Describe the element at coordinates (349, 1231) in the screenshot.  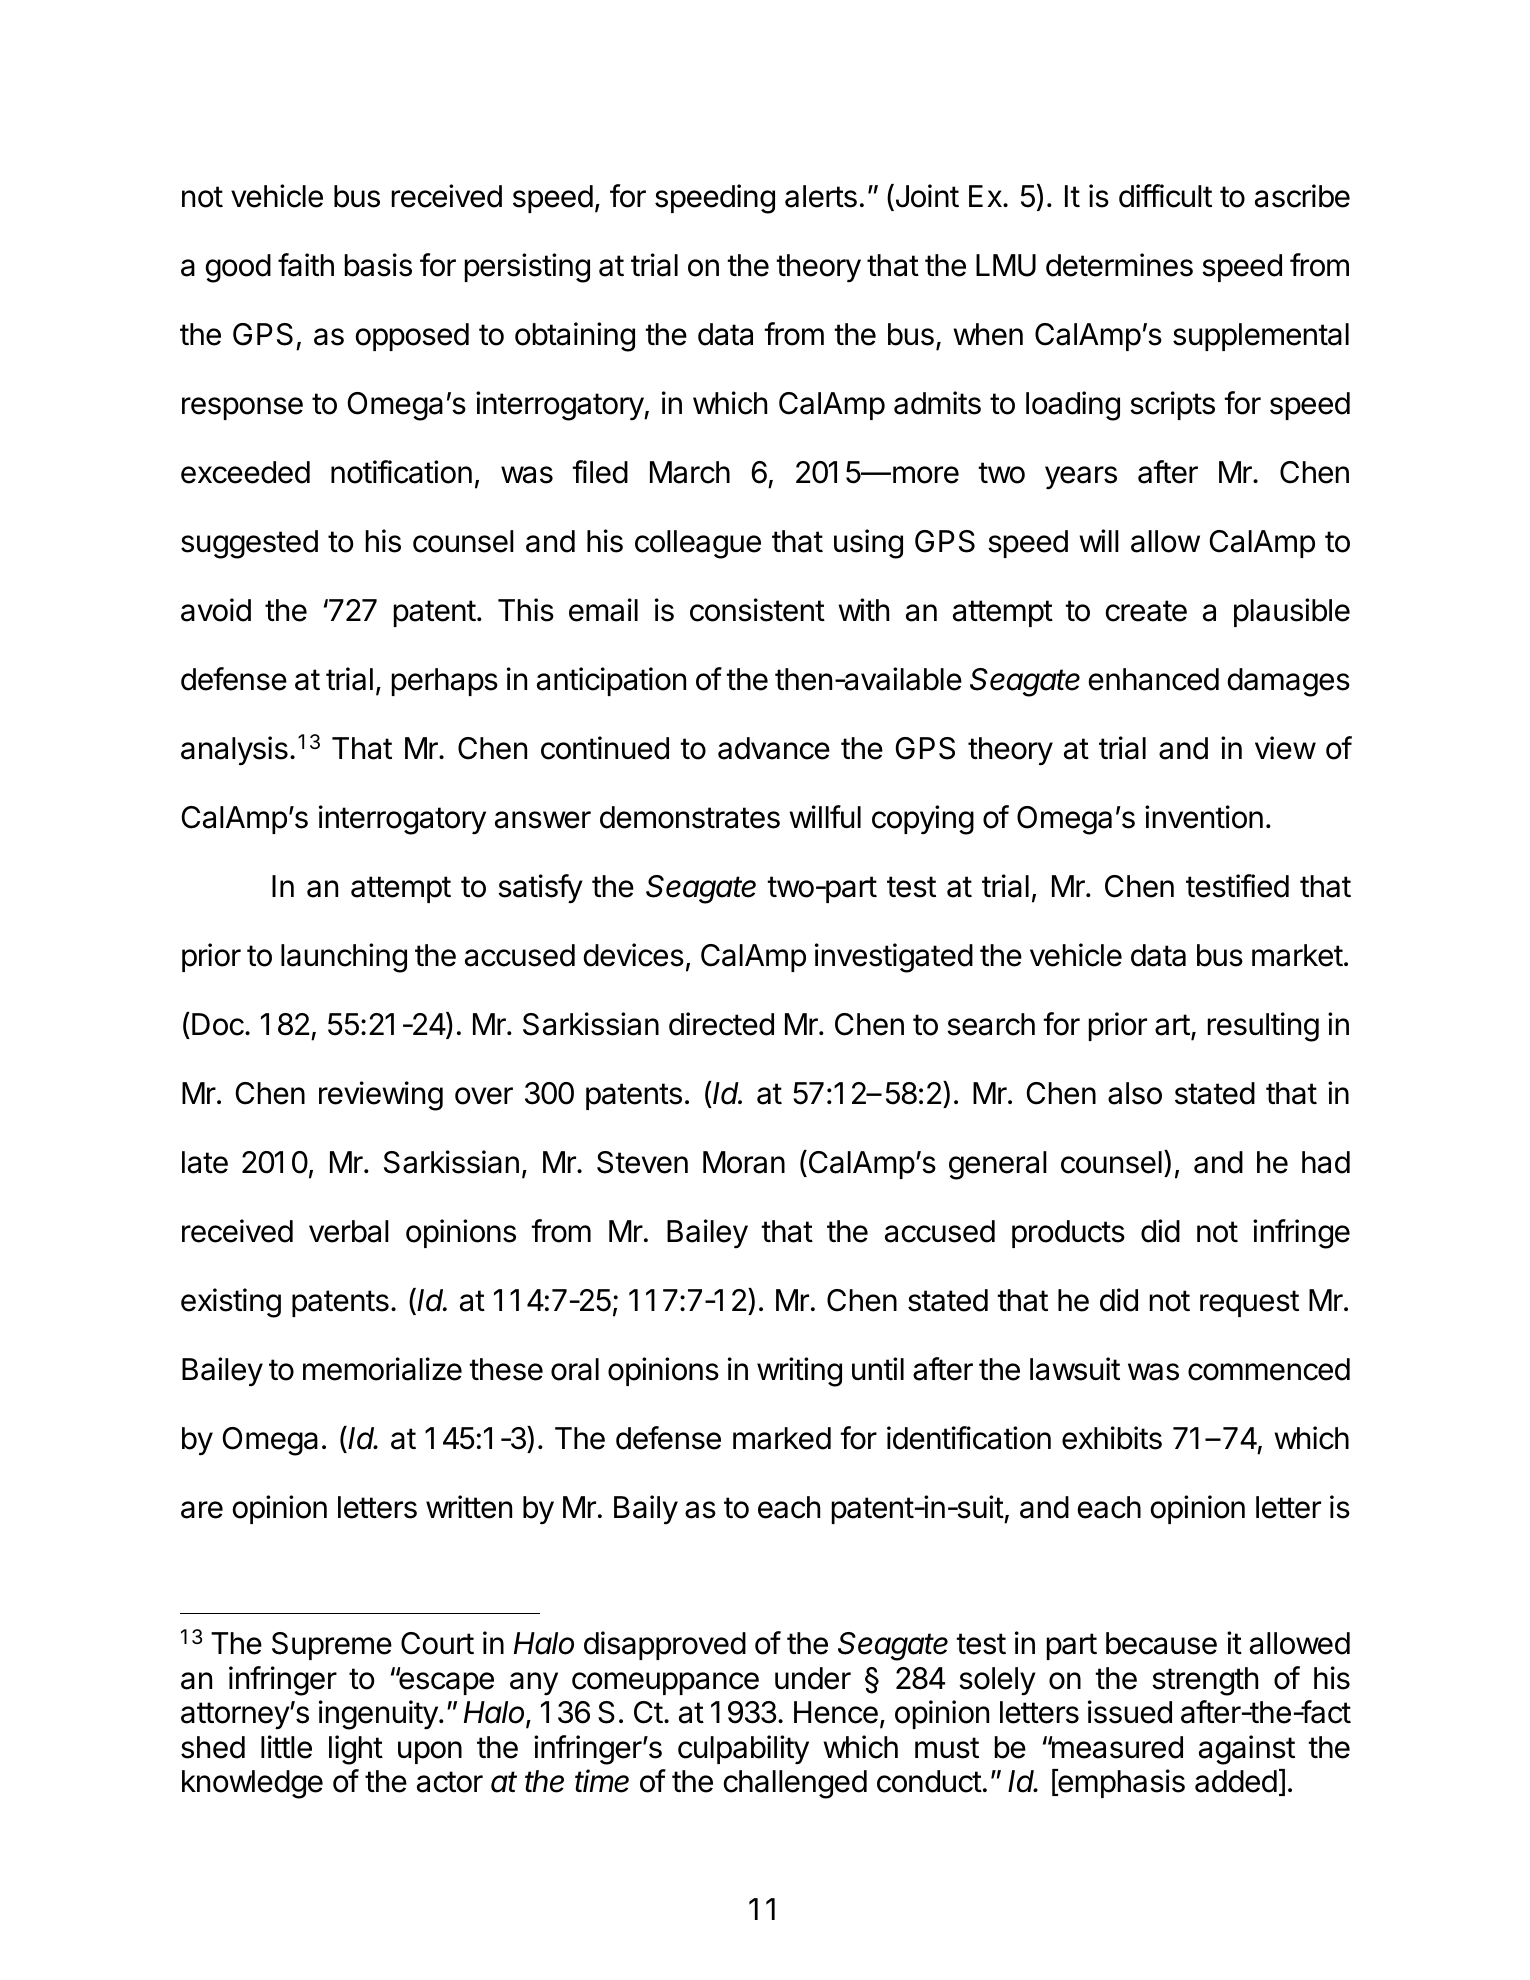
I see `verbal` at that location.
